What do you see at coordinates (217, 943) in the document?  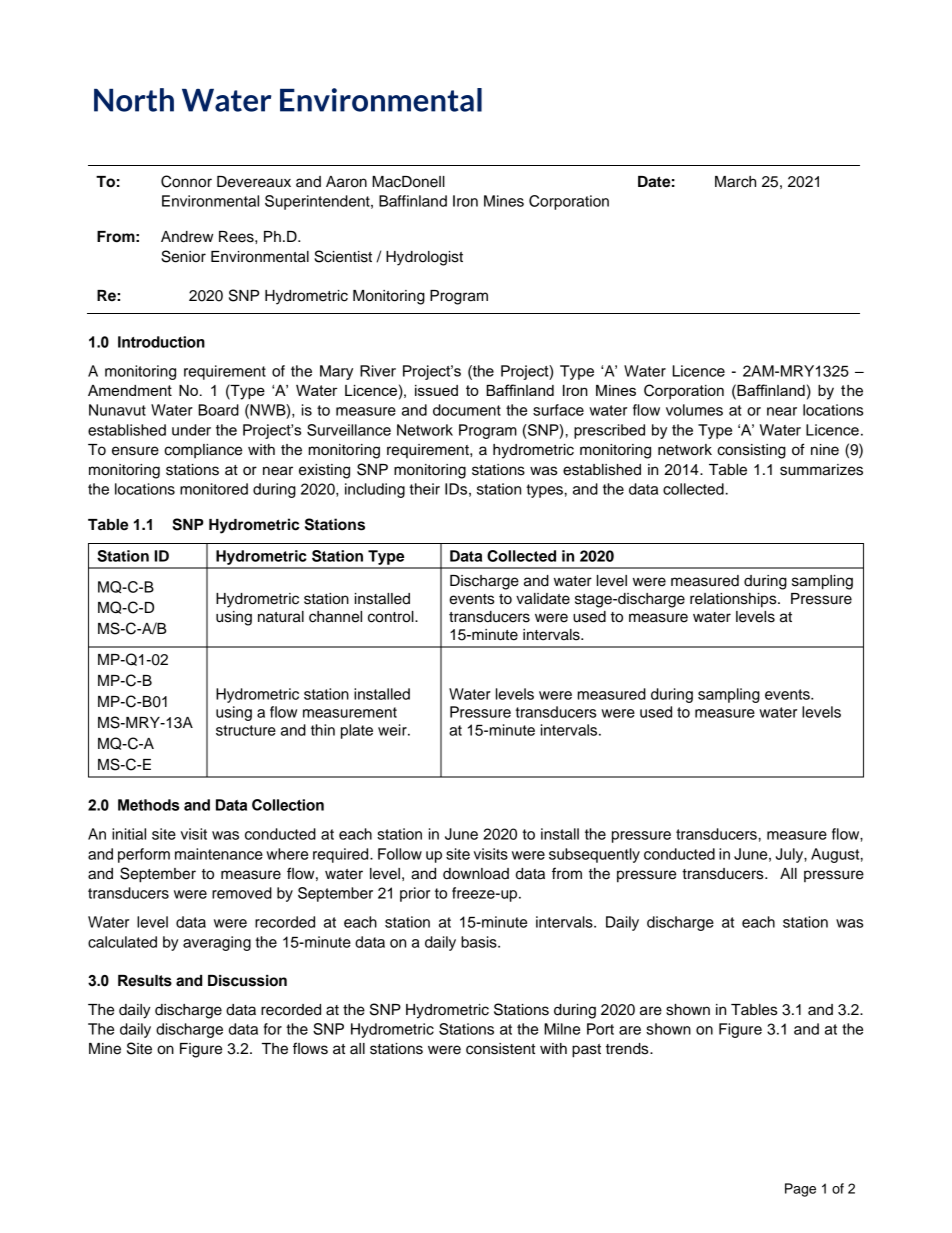 I see `averaging` at bounding box center [217, 943].
